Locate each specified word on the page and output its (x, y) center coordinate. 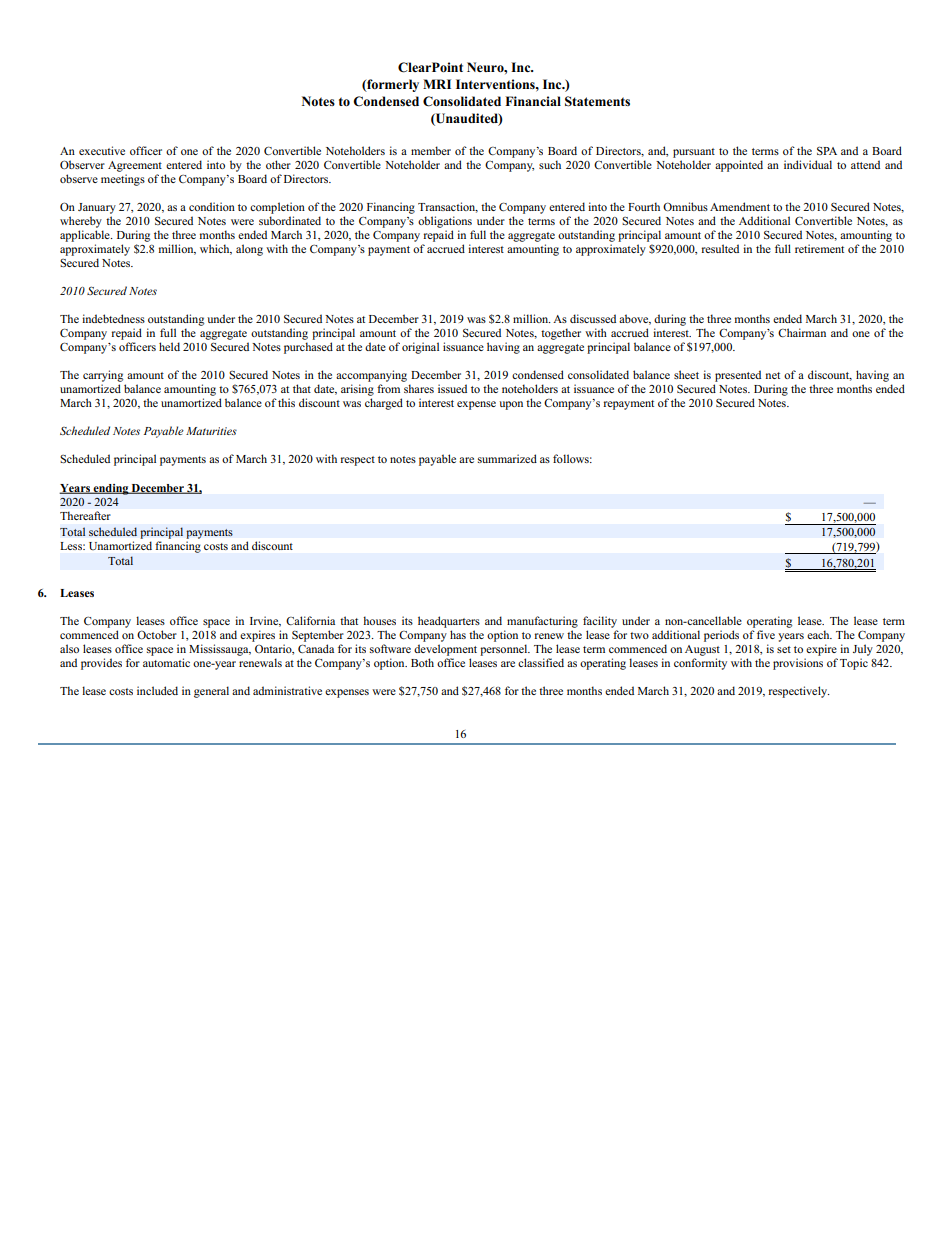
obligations (445, 222)
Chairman (802, 332)
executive (102, 150)
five (766, 634)
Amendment (740, 206)
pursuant (694, 153)
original (420, 348)
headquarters (449, 622)
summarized (507, 458)
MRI (437, 84)
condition (212, 206)
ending (111, 489)
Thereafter (85, 515)
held (169, 346)
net (773, 375)
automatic (166, 662)
